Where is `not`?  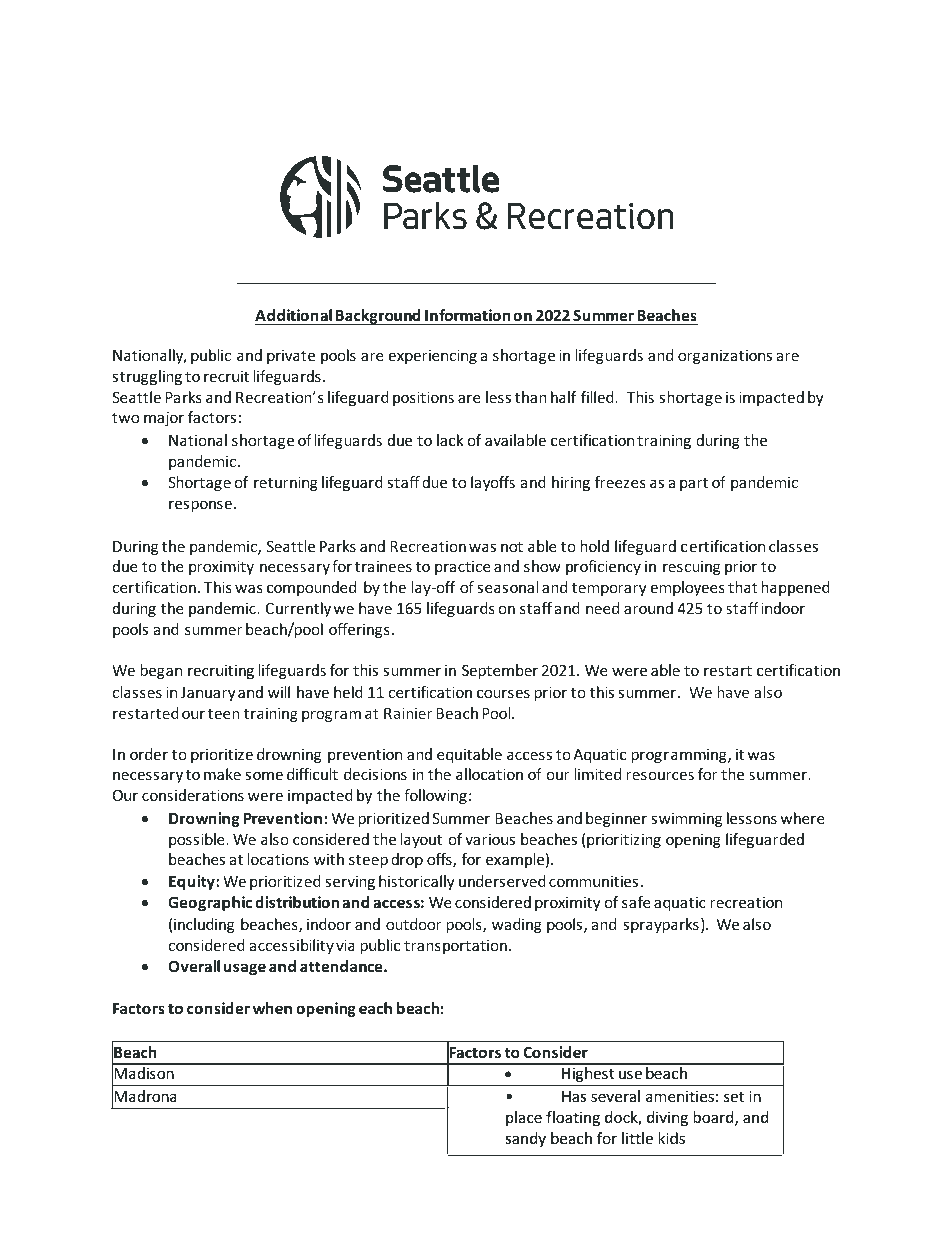 not is located at coordinates (512, 547).
